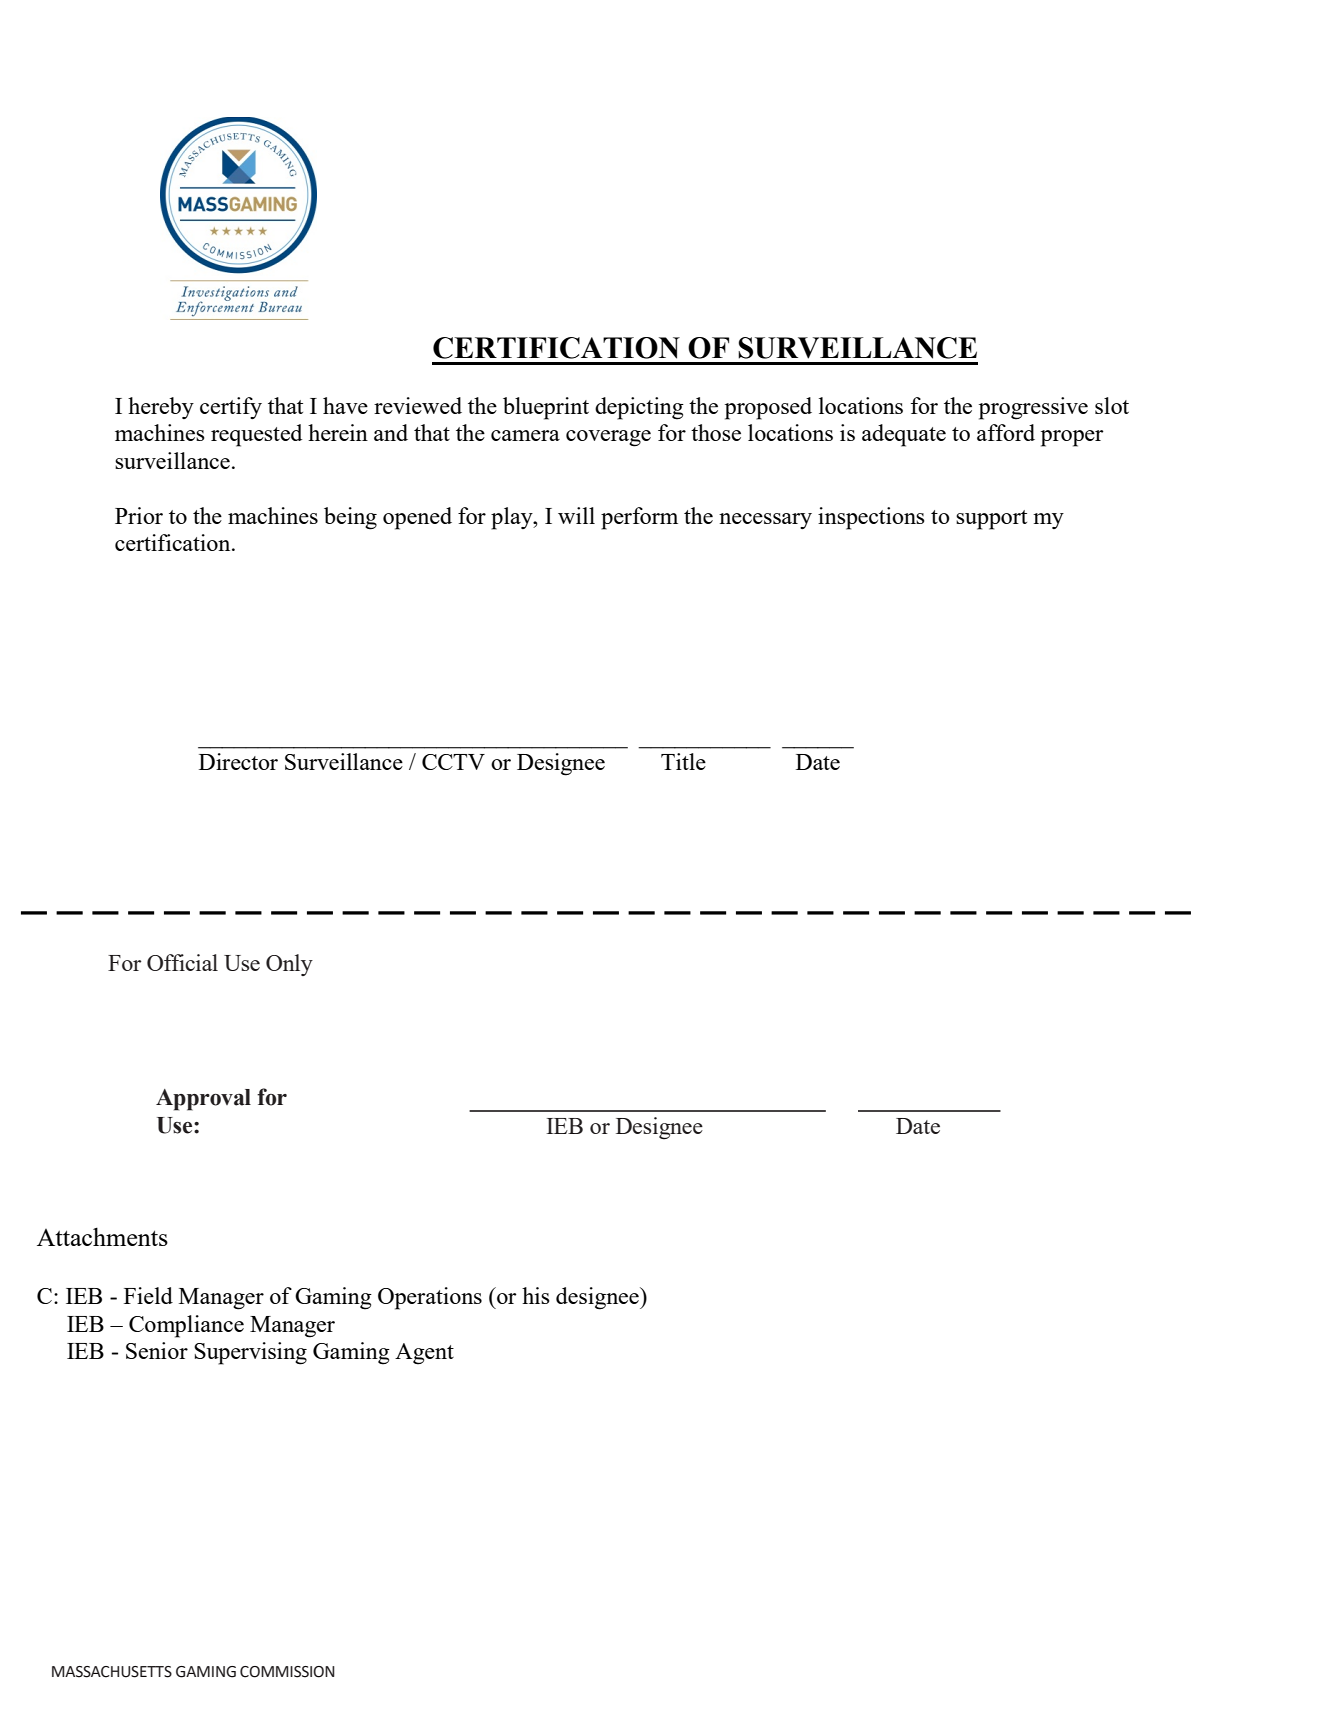 This page has width=1326, height=1716. Describe the element at coordinates (683, 761) in the page. I see `Title` at that location.
